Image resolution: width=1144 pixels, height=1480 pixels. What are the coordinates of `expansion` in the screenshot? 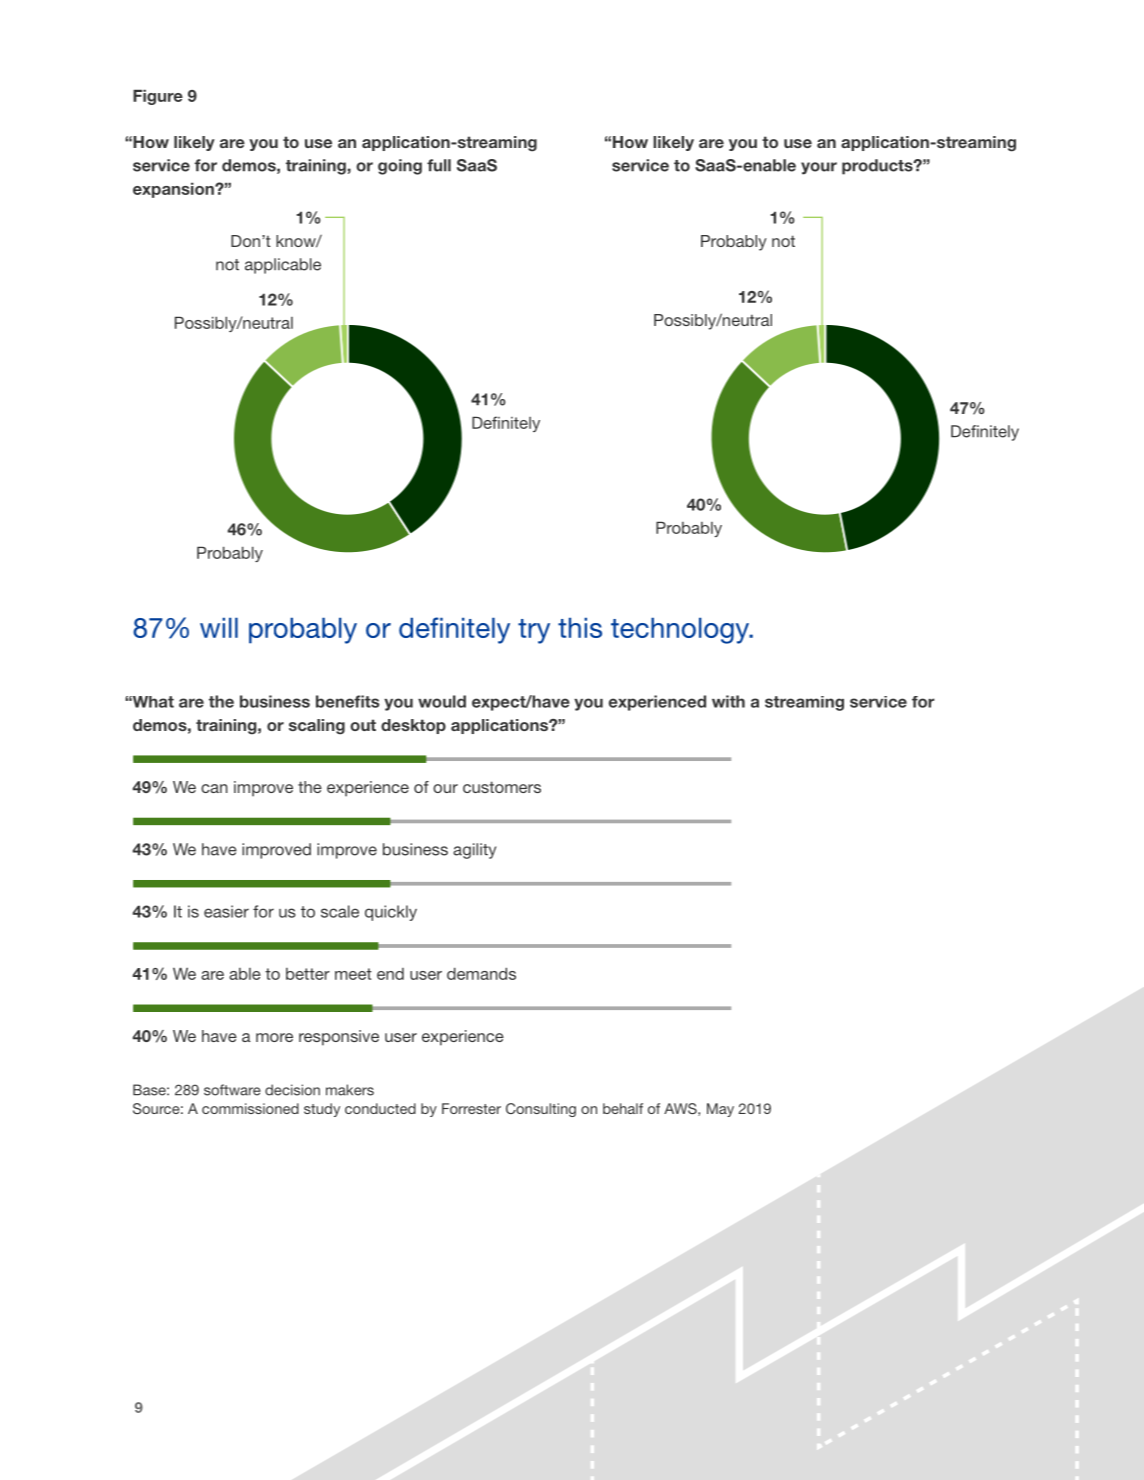 It's located at (174, 190).
